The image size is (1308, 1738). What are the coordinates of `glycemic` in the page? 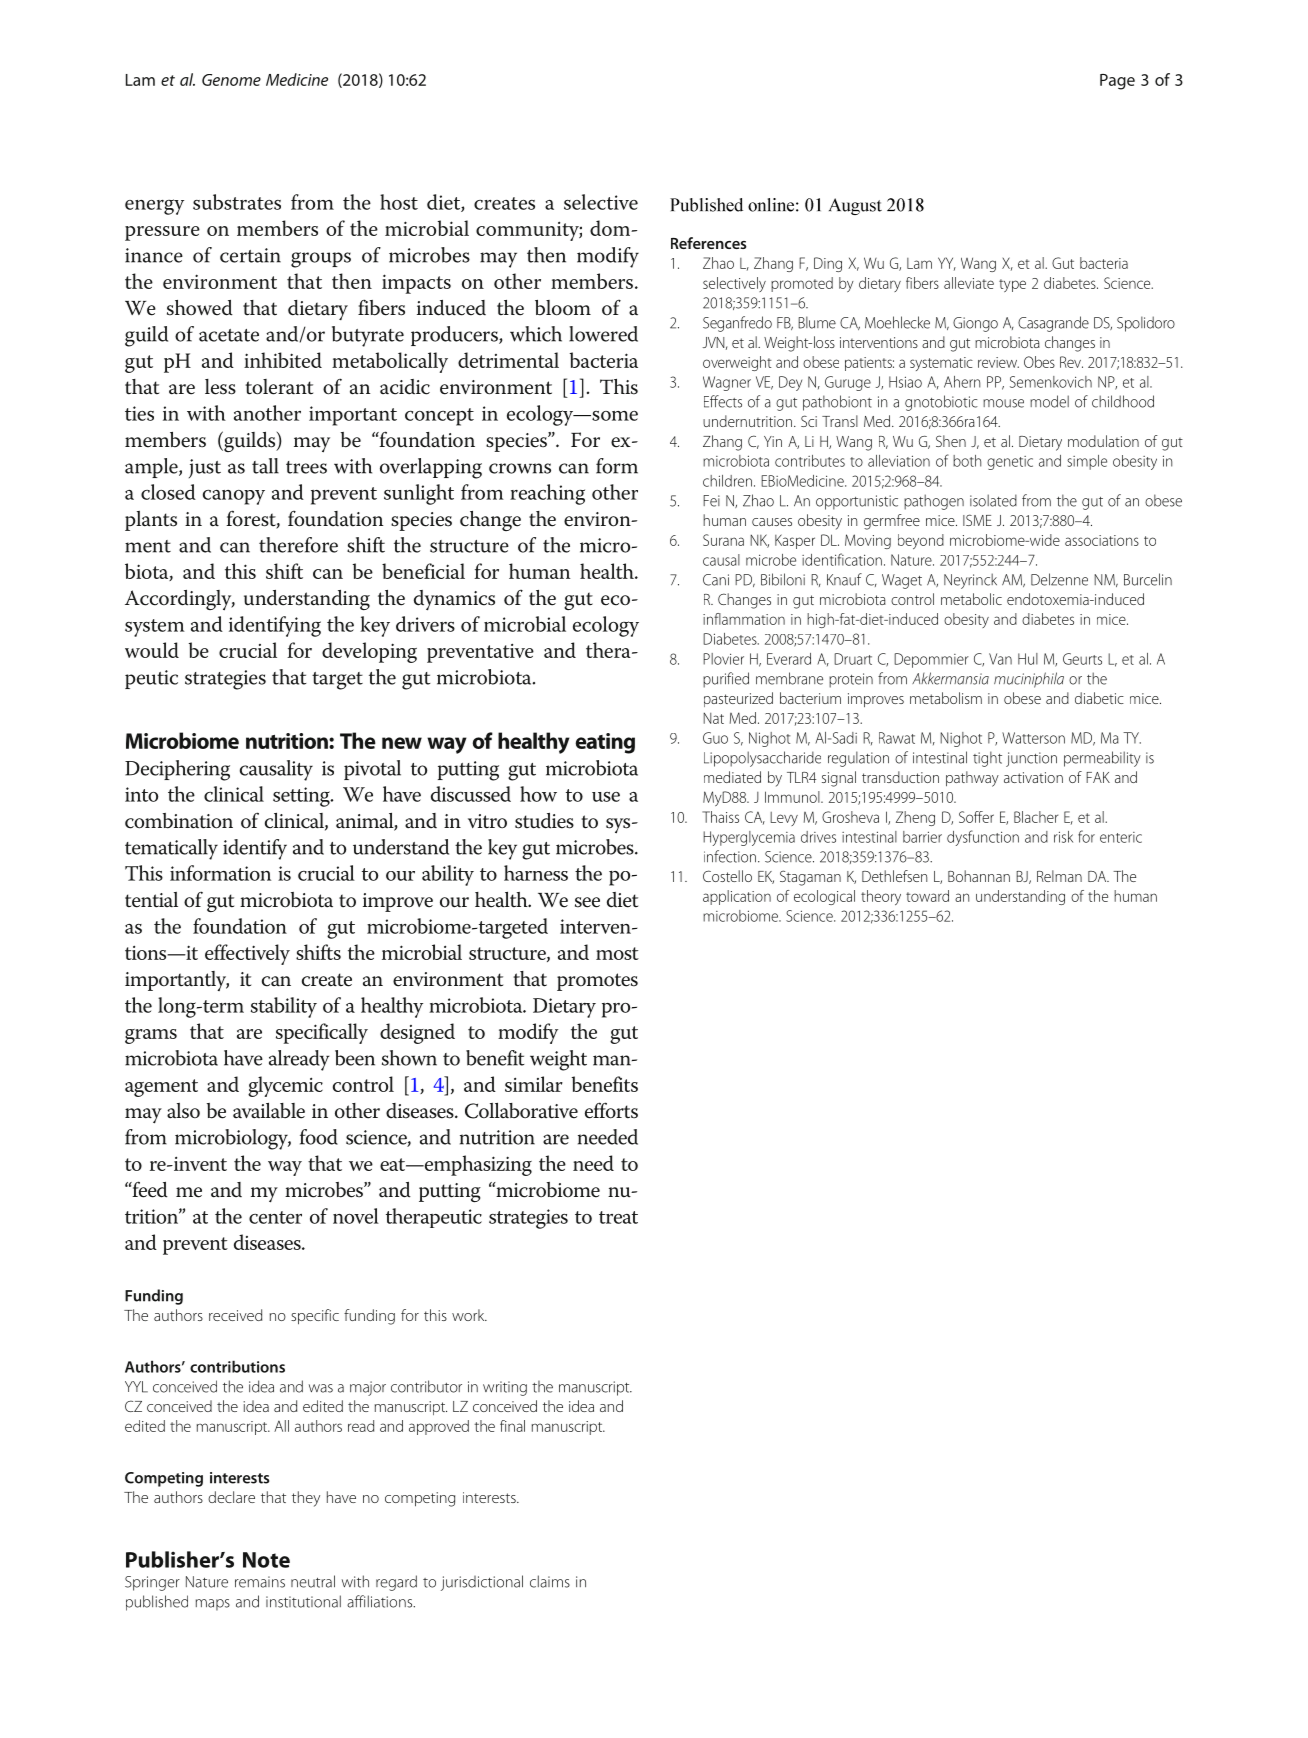 It's located at (285, 1086).
